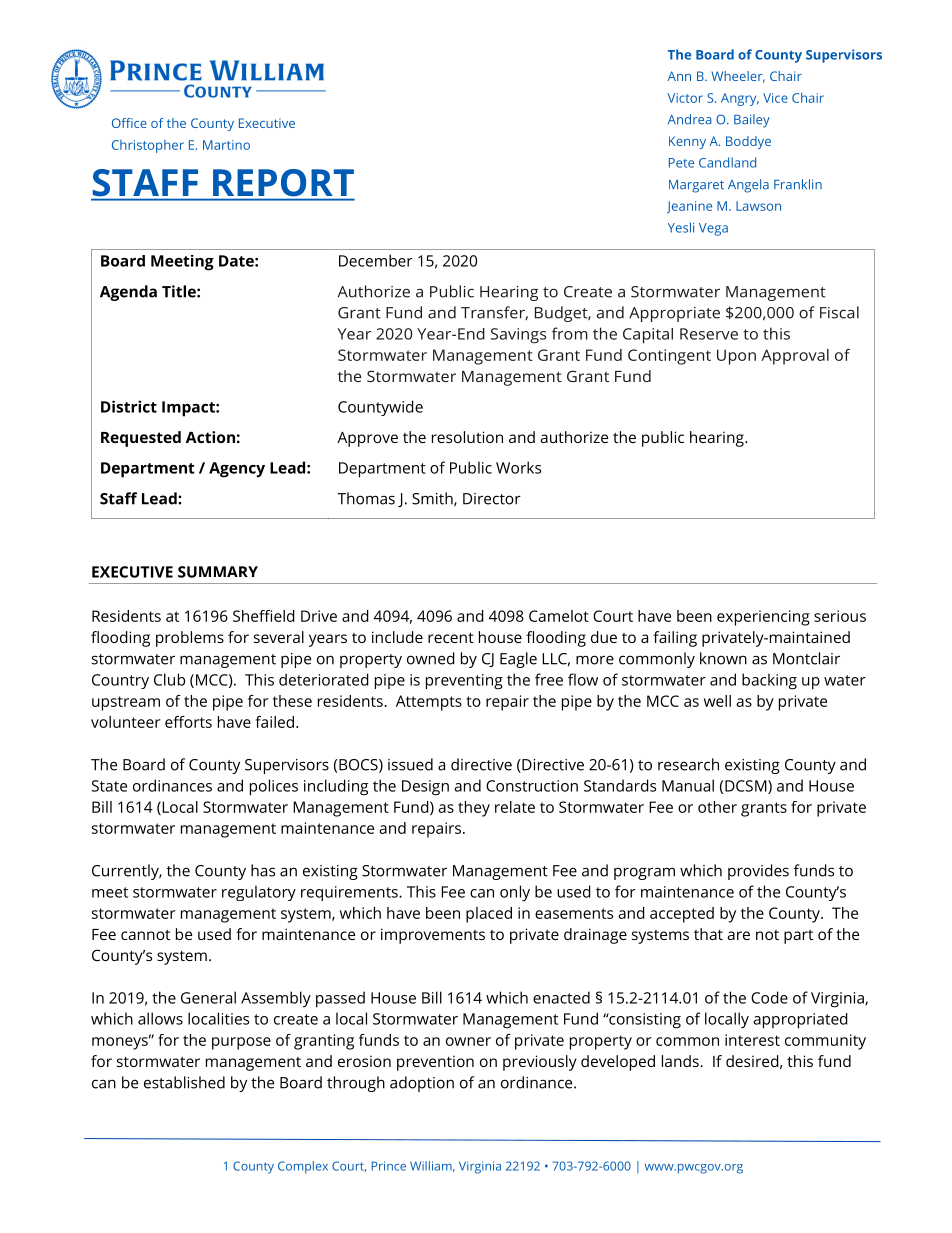 This screenshot has height=1233, width=952. What do you see at coordinates (226, 145) in the screenshot?
I see `Martino` at bounding box center [226, 145].
